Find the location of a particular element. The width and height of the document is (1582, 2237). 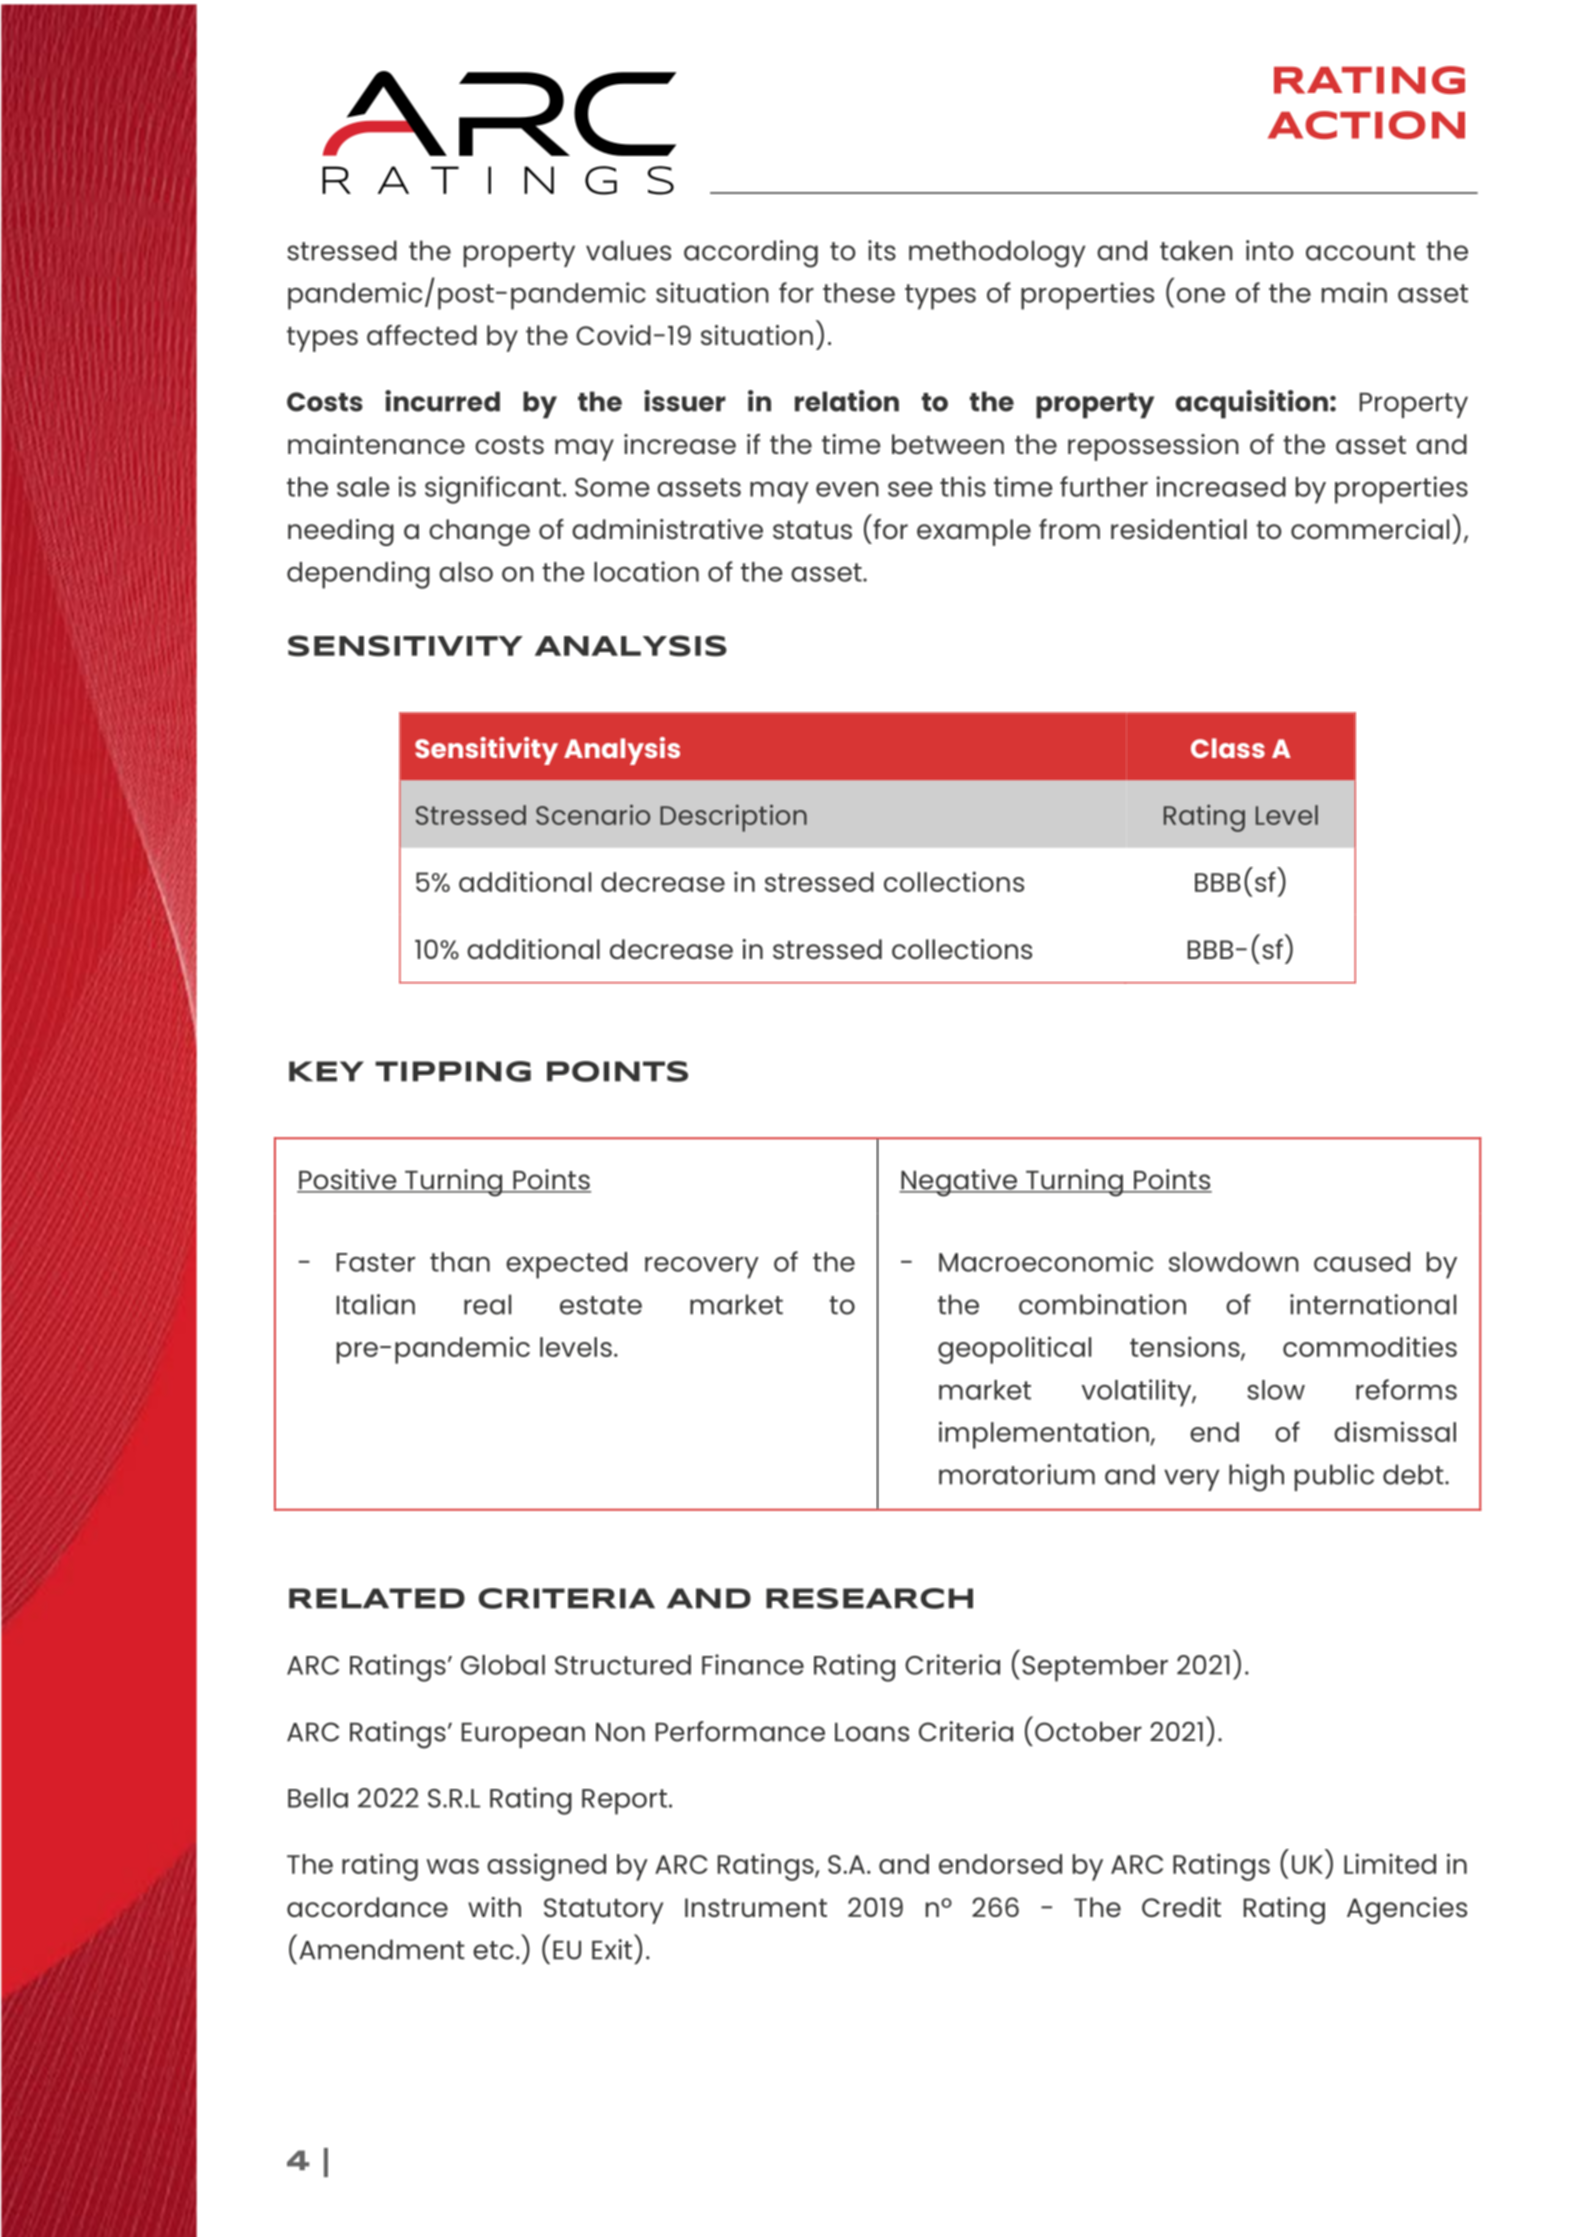

affected is located at coordinates (422, 335).
